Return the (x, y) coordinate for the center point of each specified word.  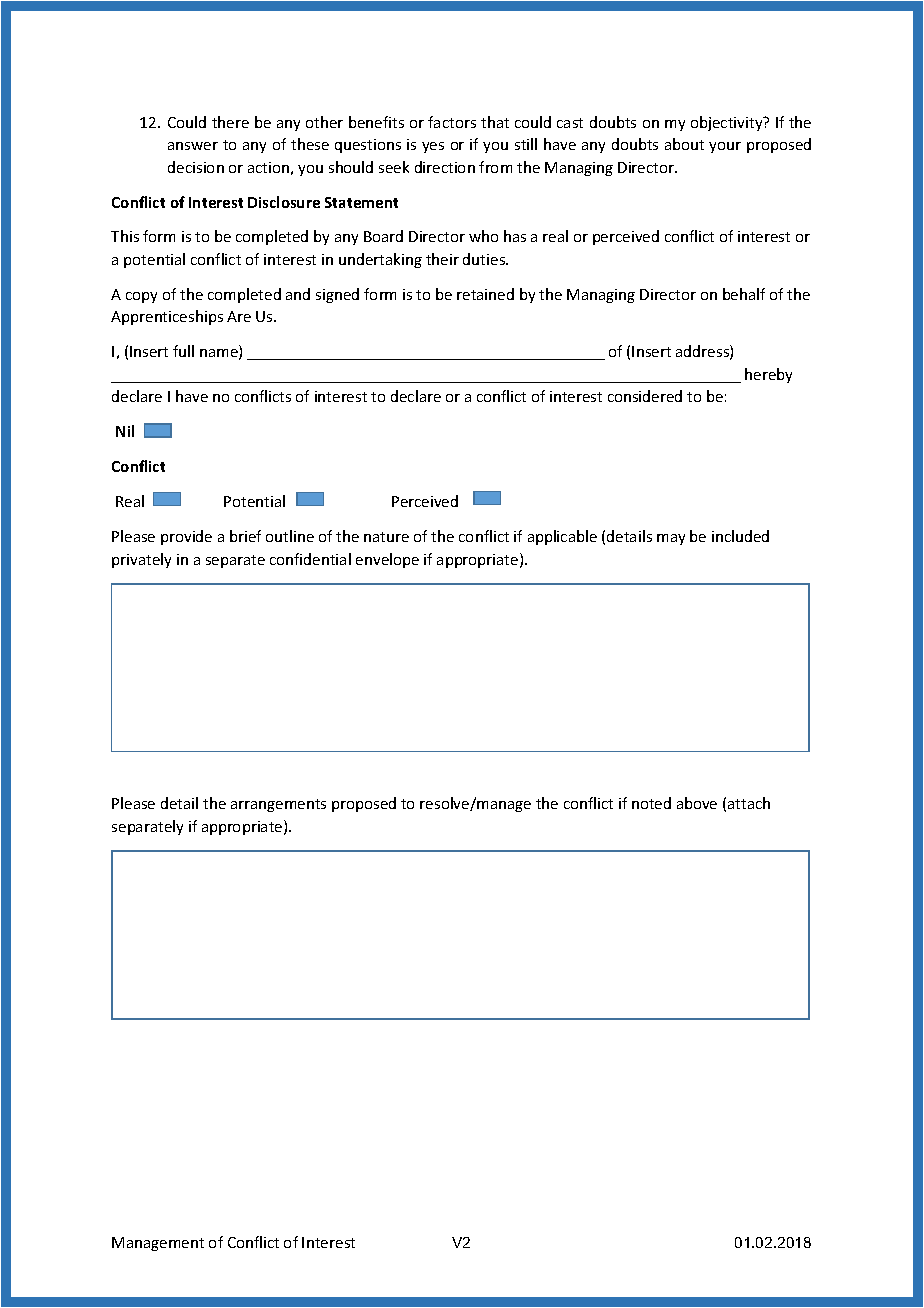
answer (193, 146)
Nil (125, 431)
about (684, 144)
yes (433, 147)
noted (651, 803)
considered (645, 396)
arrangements (278, 805)
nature (386, 537)
